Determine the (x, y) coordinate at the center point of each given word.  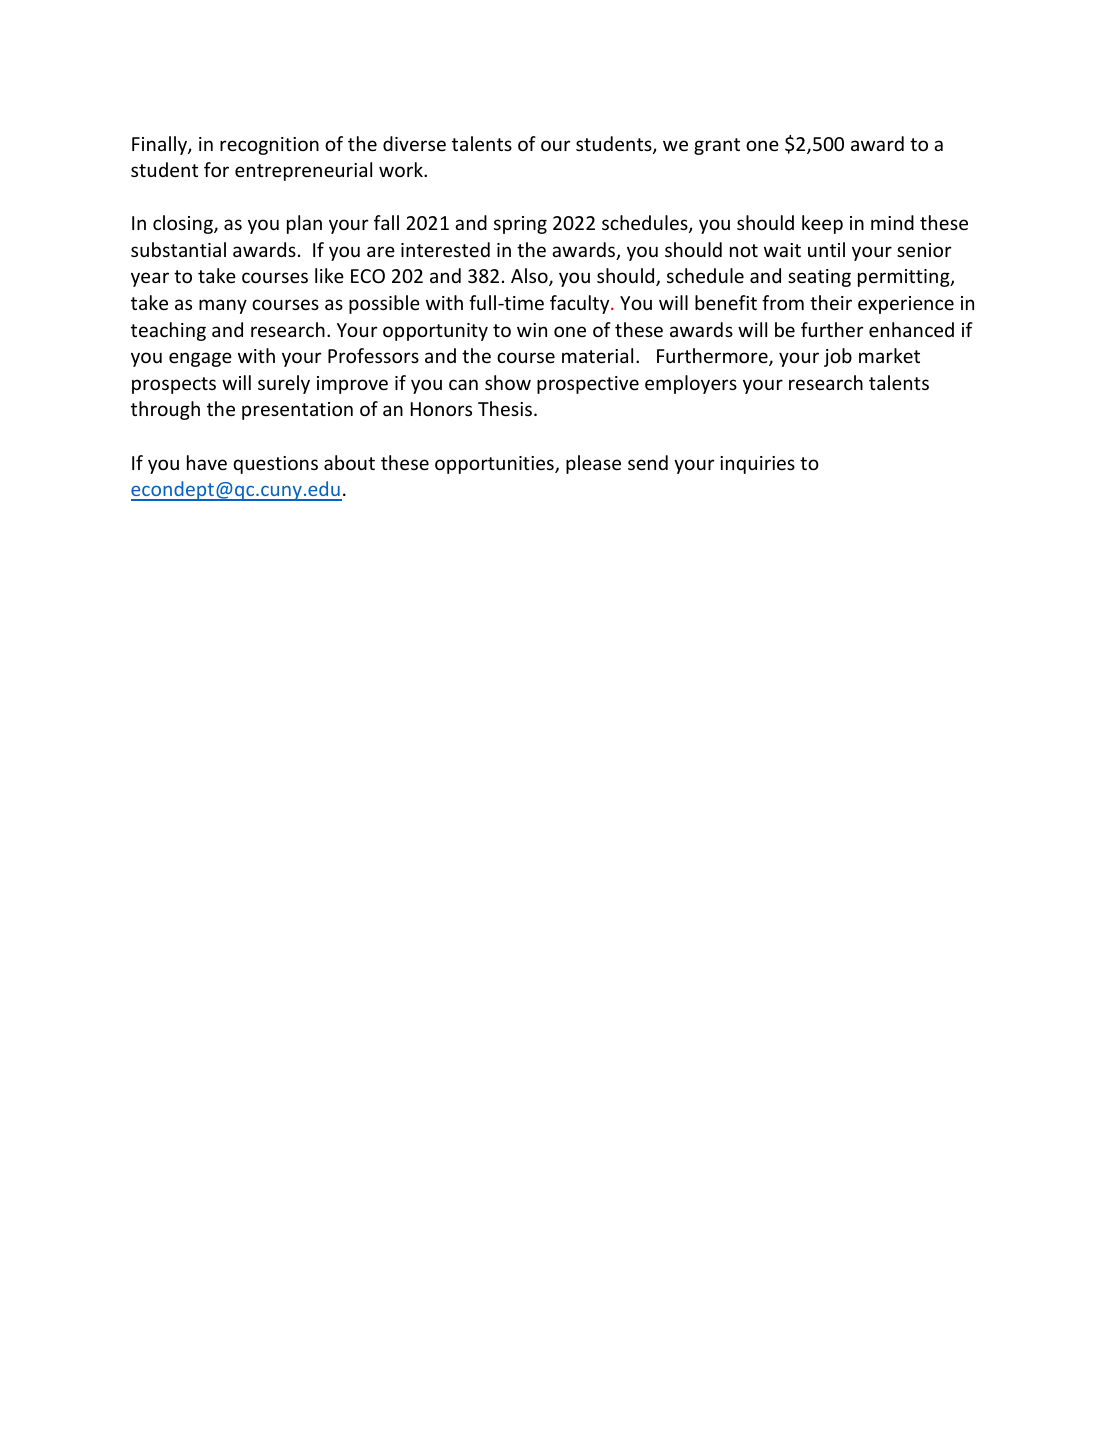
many (223, 306)
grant (717, 146)
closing (184, 224)
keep (822, 224)
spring (520, 225)
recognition (269, 146)
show (508, 382)
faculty (581, 304)
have (207, 462)
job (838, 357)
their (831, 302)
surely (284, 384)
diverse (414, 143)
